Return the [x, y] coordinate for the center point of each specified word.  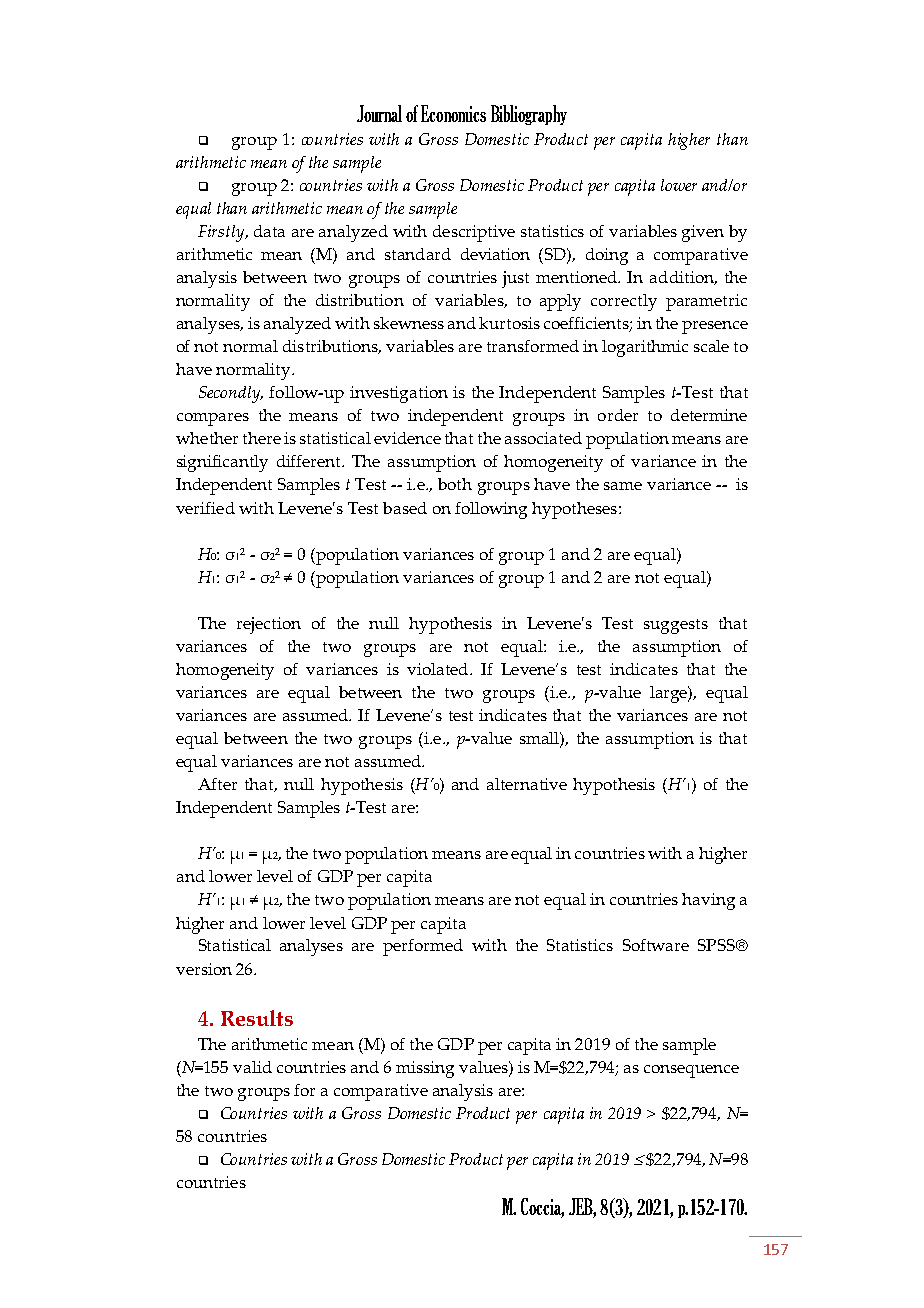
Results [257, 1018]
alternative [527, 784]
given [703, 233]
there [262, 438]
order [618, 415]
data [269, 231]
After [217, 784]
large [670, 694]
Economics [453, 113]
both [455, 484]
